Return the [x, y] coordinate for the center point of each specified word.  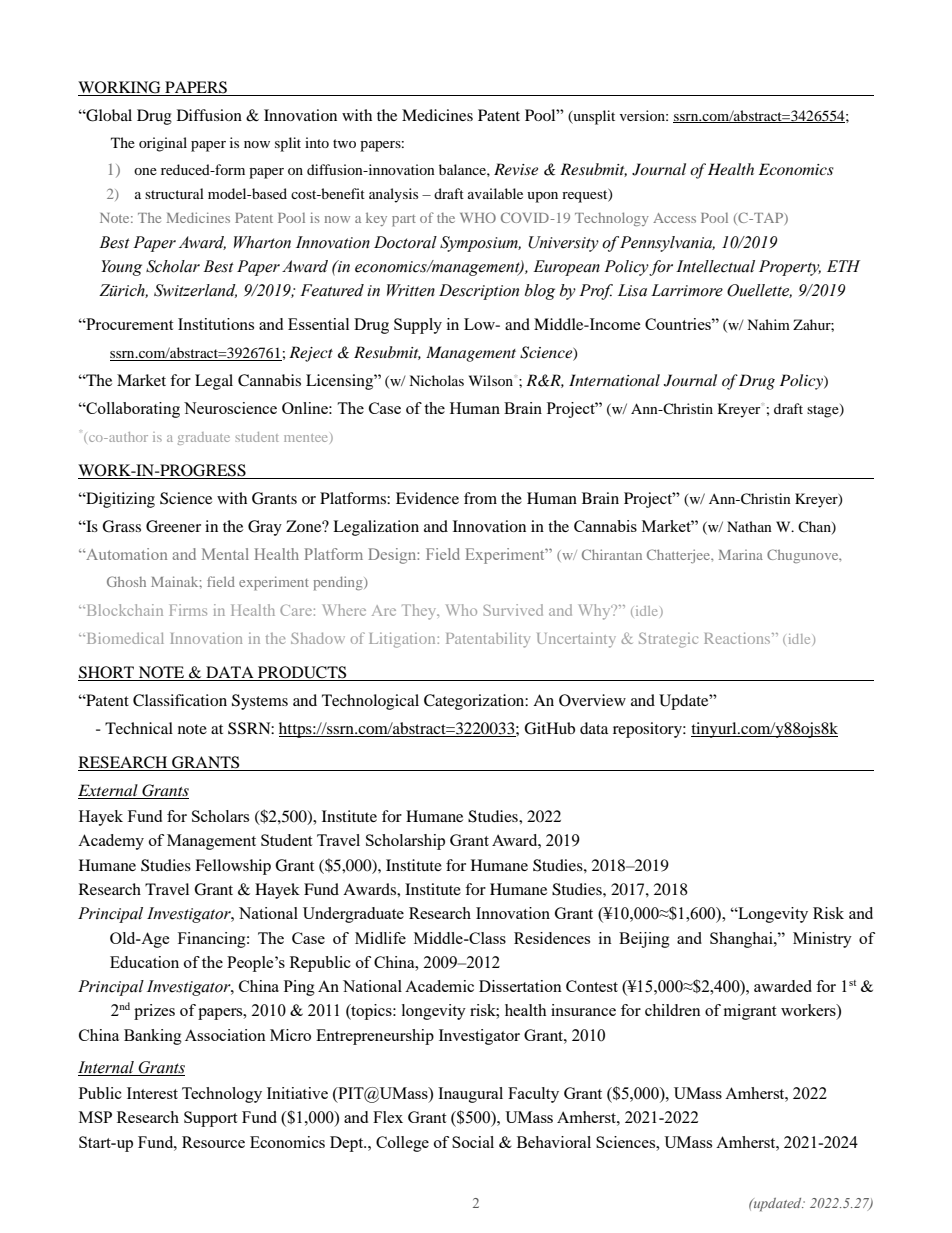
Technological [370, 702]
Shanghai [742, 940]
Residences [552, 938]
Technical [139, 728]
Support [210, 1119]
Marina [741, 555]
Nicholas [436, 380]
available [495, 193]
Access [674, 218]
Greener [173, 526]
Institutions [216, 324]
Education [144, 962]
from [480, 498]
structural [174, 193]
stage [824, 411]
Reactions [738, 638]
